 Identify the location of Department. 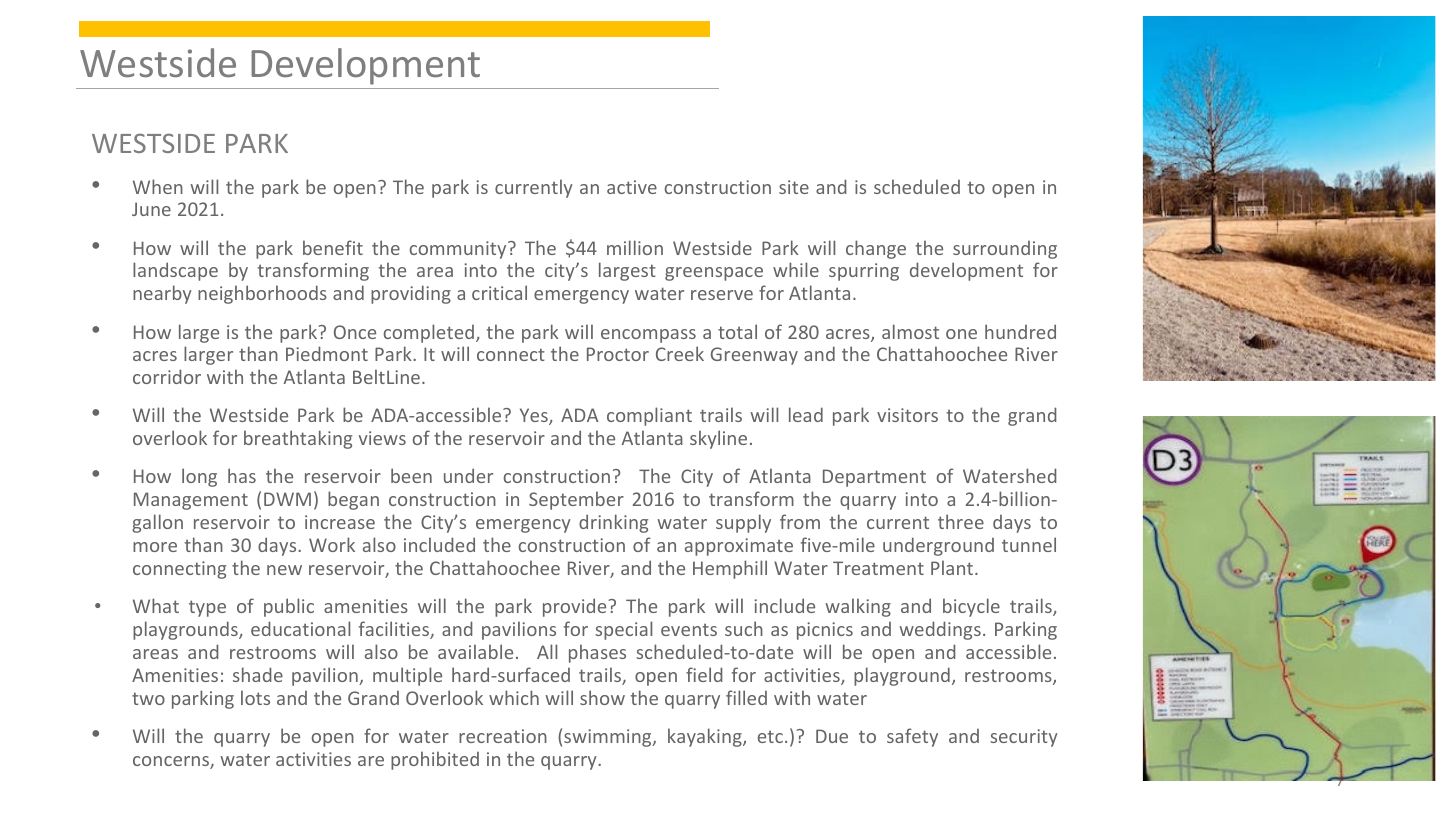
(874, 478).
